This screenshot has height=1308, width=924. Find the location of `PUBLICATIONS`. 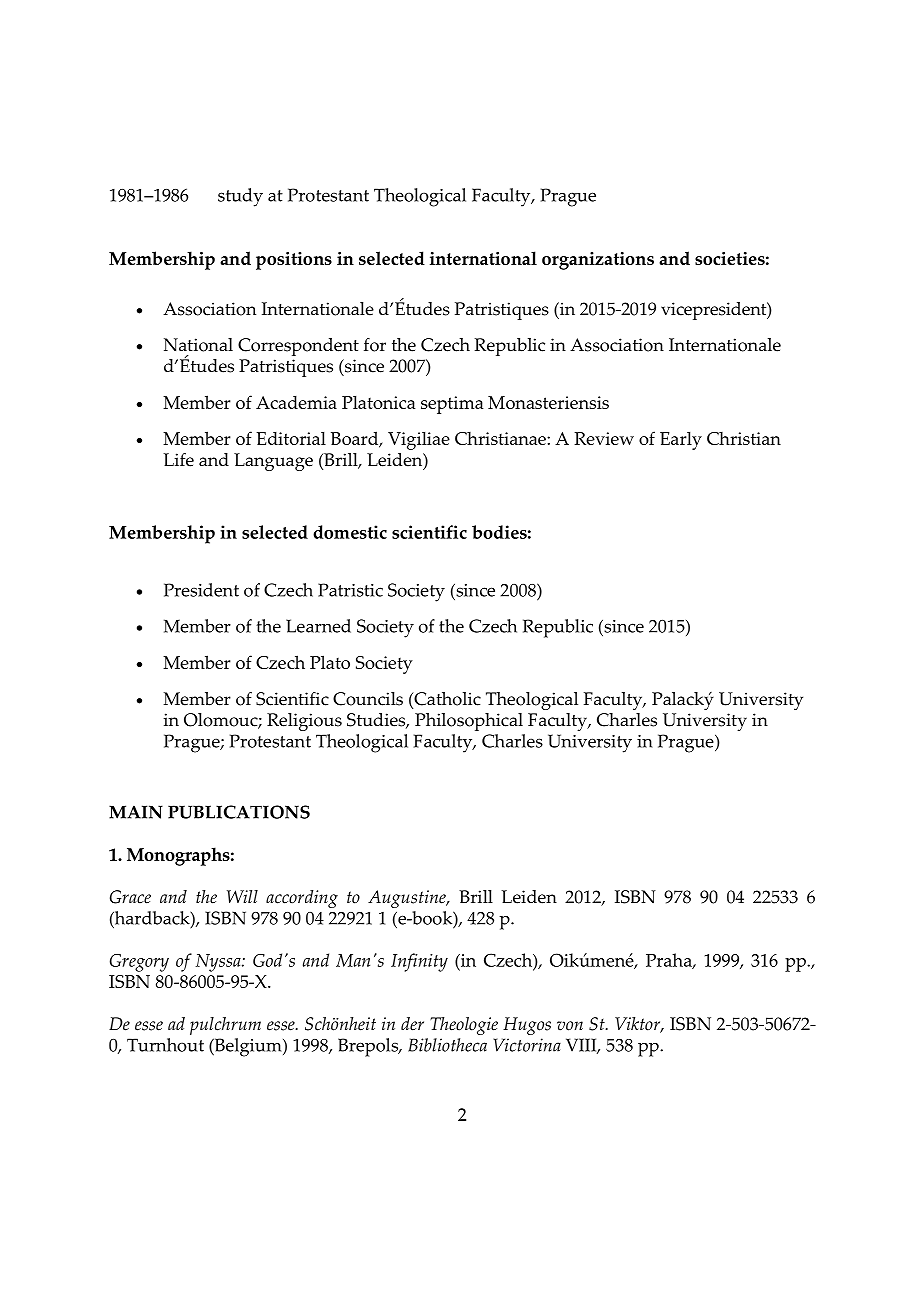

PUBLICATIONS is located at coordinates (239, 812).
